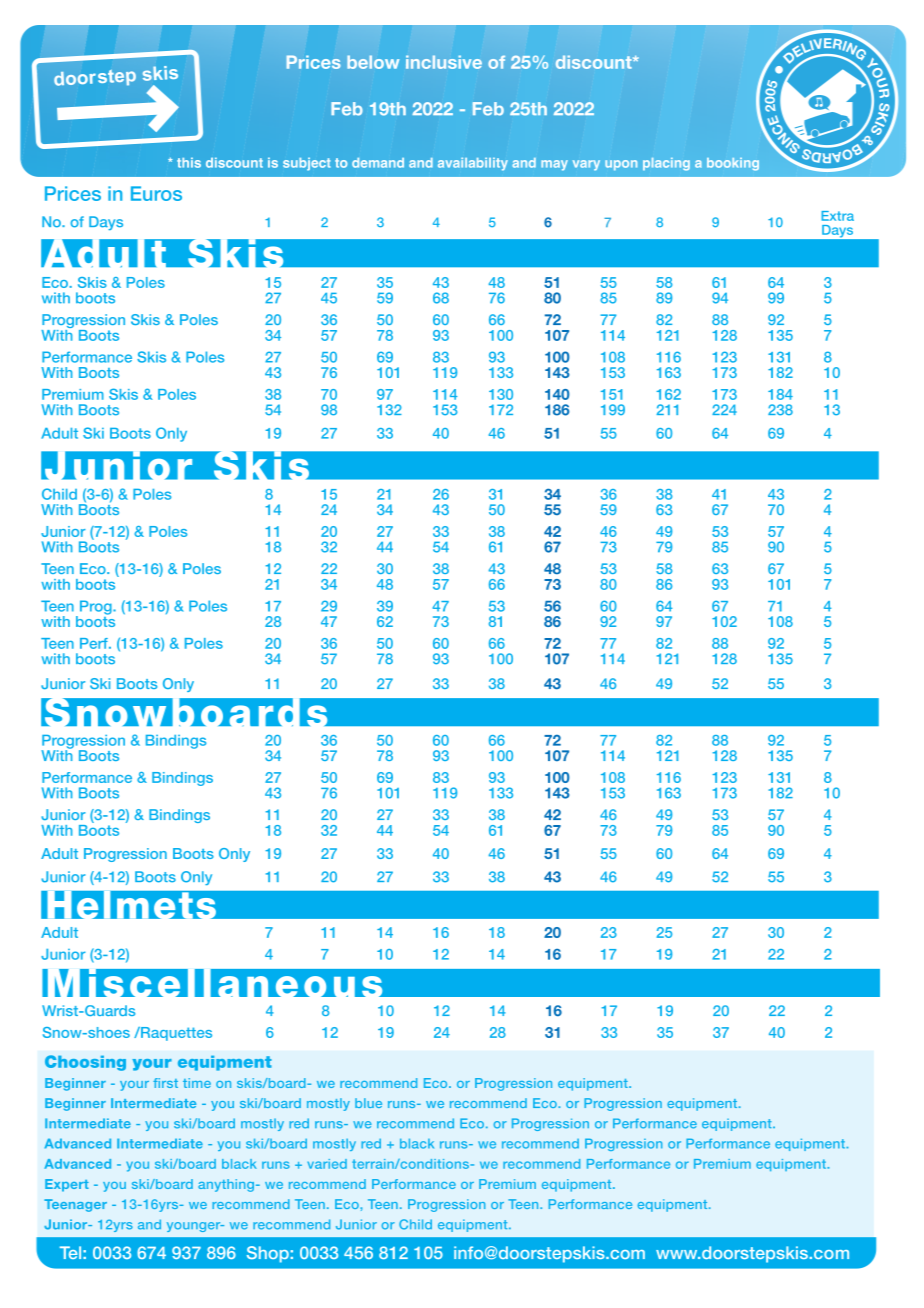 This screenshot has height=1308, width=924. Describe the element at coordinates (189, 162) in the screenshot. I see `this` at that location.
